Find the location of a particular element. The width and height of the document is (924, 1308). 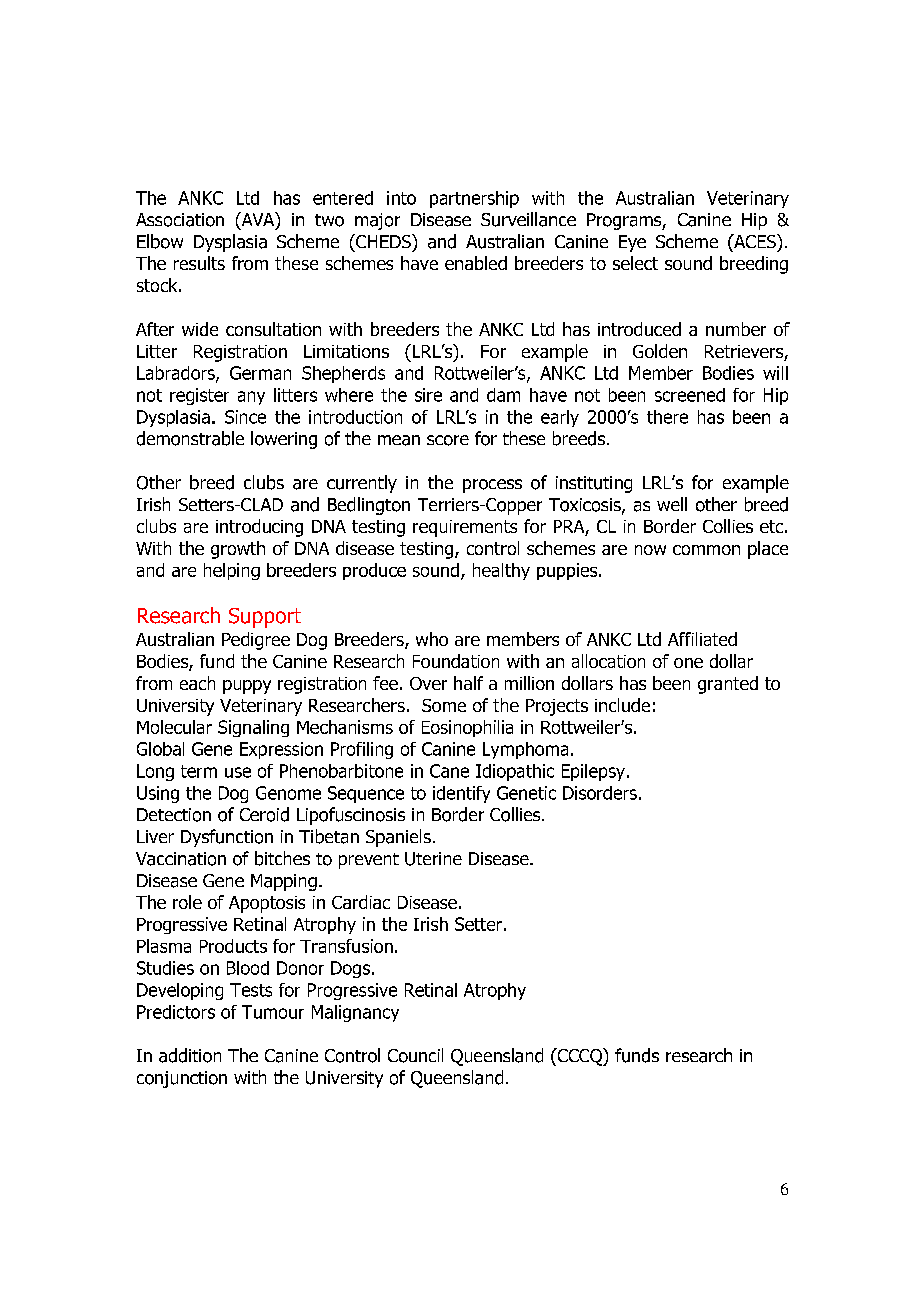

ACES is located at coordinates (755, 241).
